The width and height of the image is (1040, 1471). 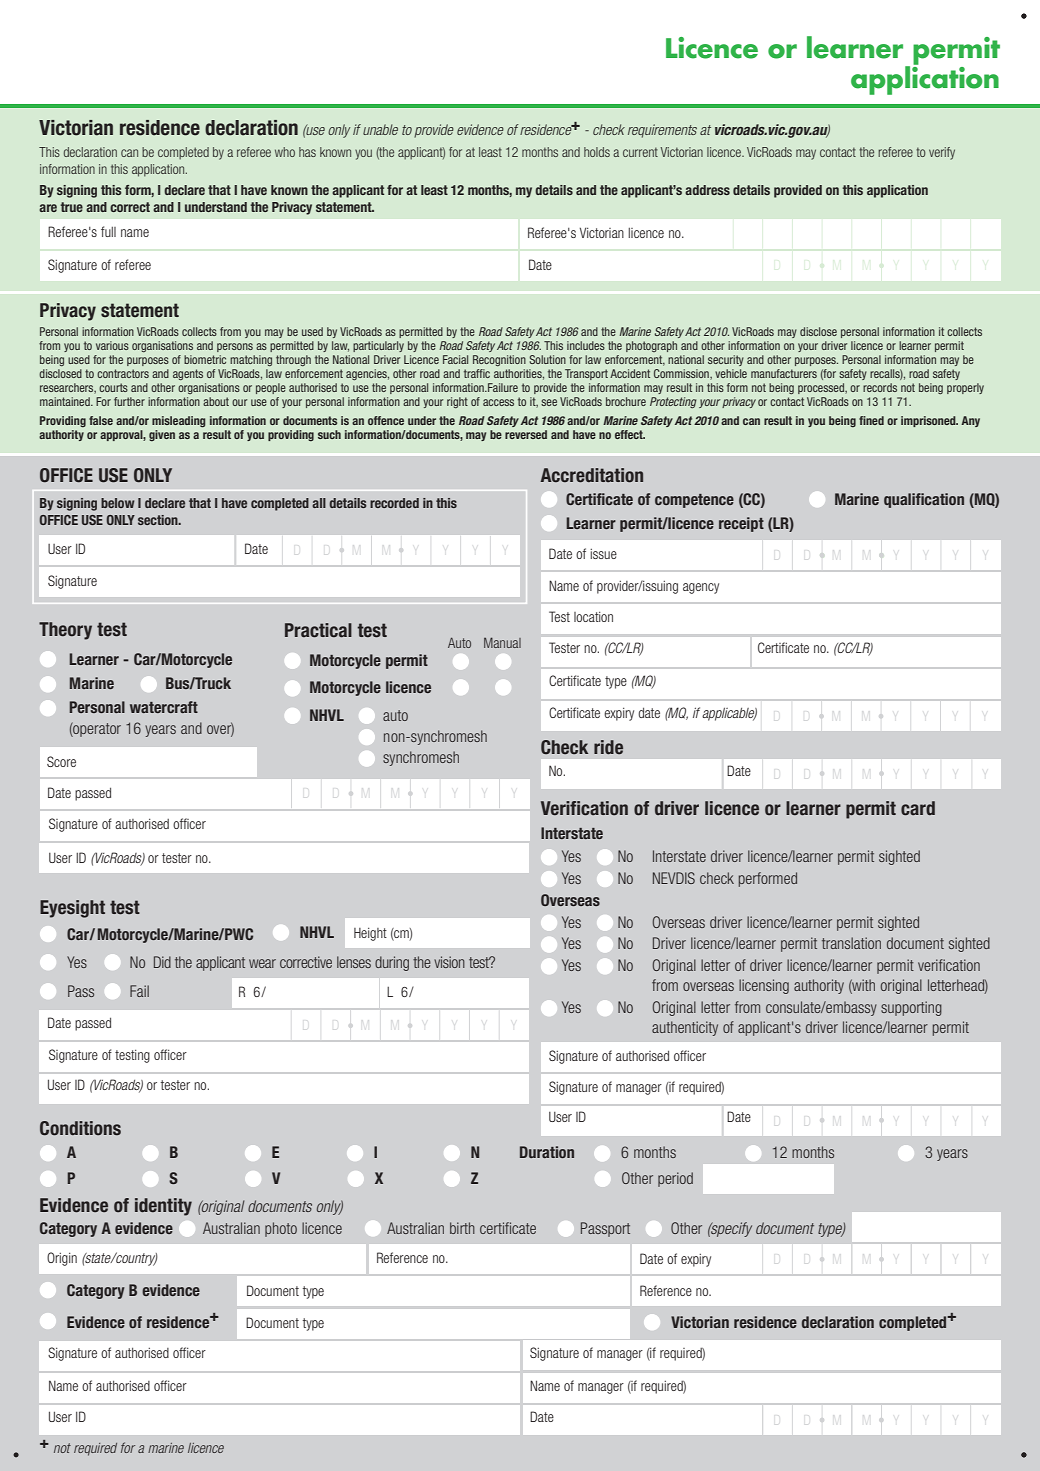 I want to click on who, so click(x=285, y=152).
